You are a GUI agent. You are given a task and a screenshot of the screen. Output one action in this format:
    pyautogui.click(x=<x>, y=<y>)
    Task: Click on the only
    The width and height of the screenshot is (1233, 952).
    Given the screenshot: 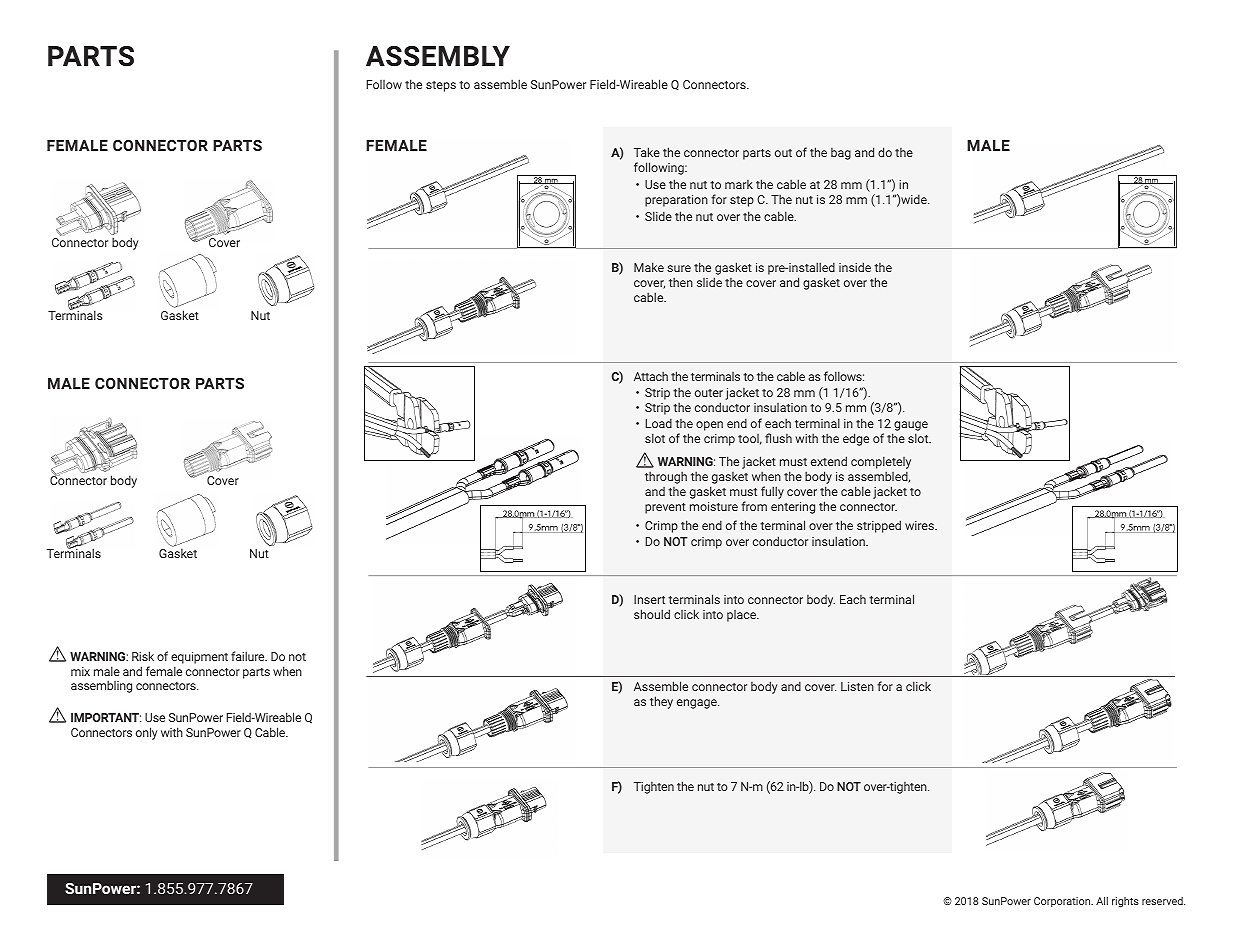 What is the action you would take?
    pyautogui.click(x=147, y=733)
